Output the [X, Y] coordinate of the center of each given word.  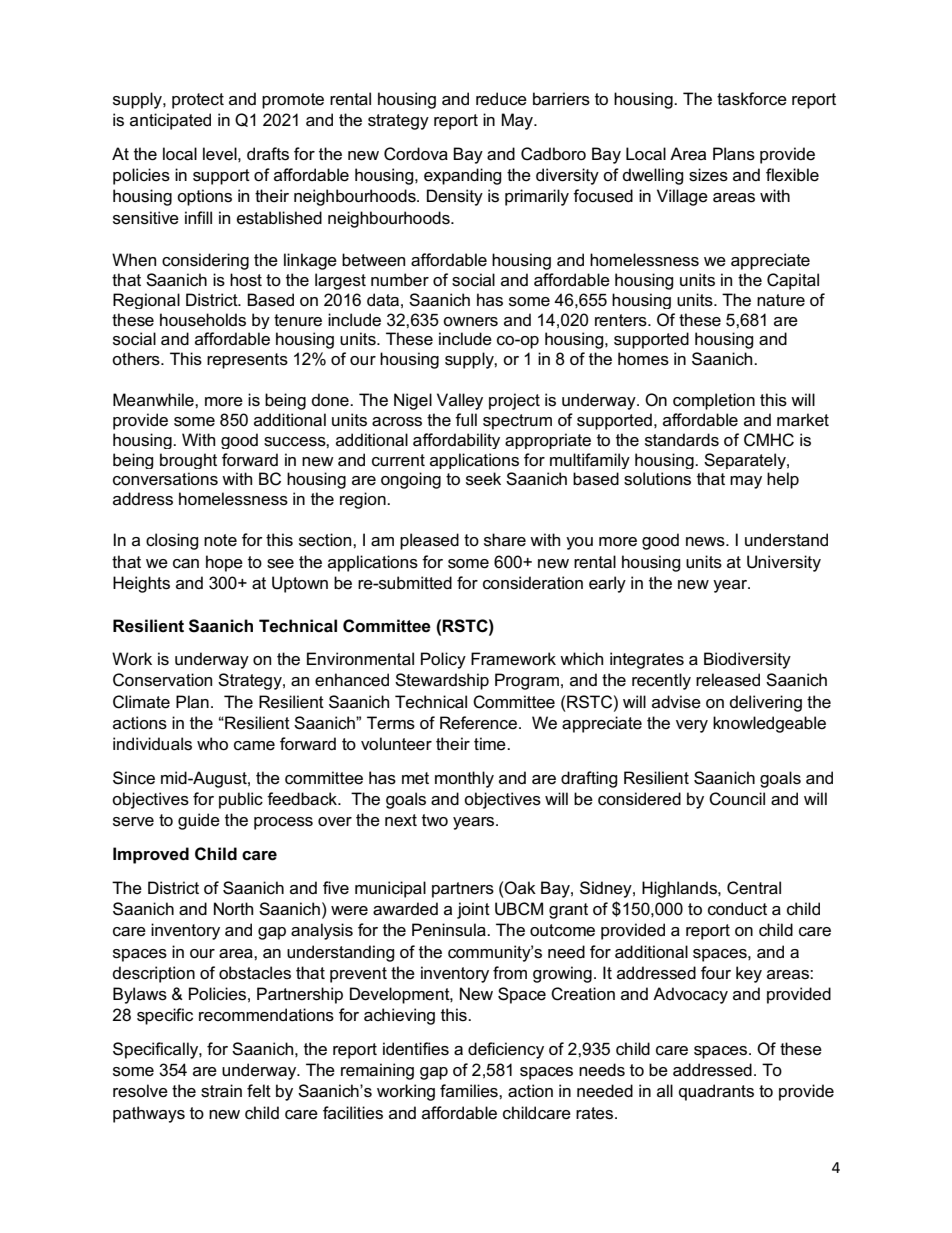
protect [198, 101]
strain [221, 1091]
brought [188, 461]
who [212, 744]
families [470, 1091]
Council [737, 799]
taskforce [752, 99]
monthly [464, 779]
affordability [456, 441]
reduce [501, 99]
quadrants [716, 1092]
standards [682, 440]
